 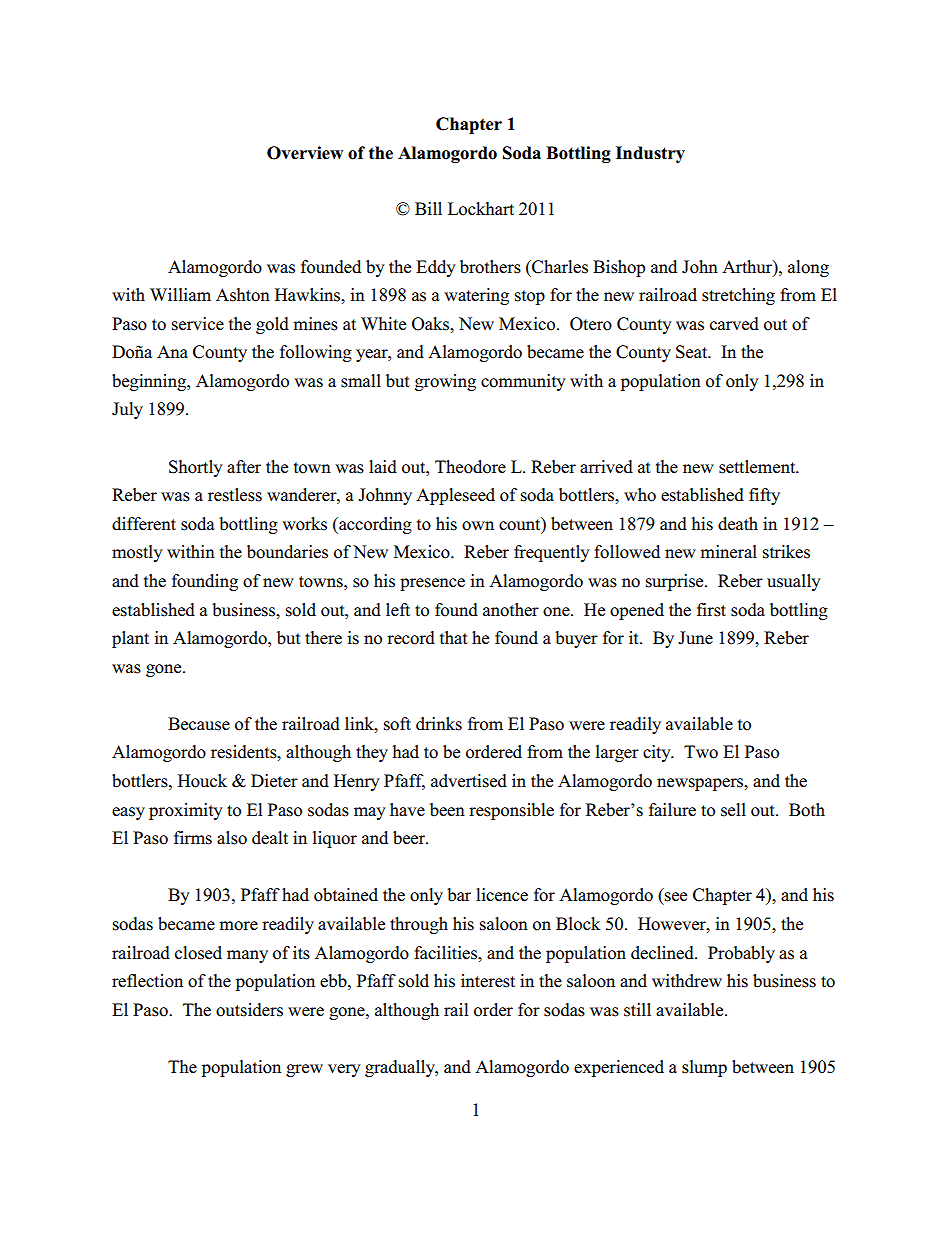 What do you see at coordinates (758, 467) in the screenshot?
I see `settlement` at bounding box center [758, 467].
